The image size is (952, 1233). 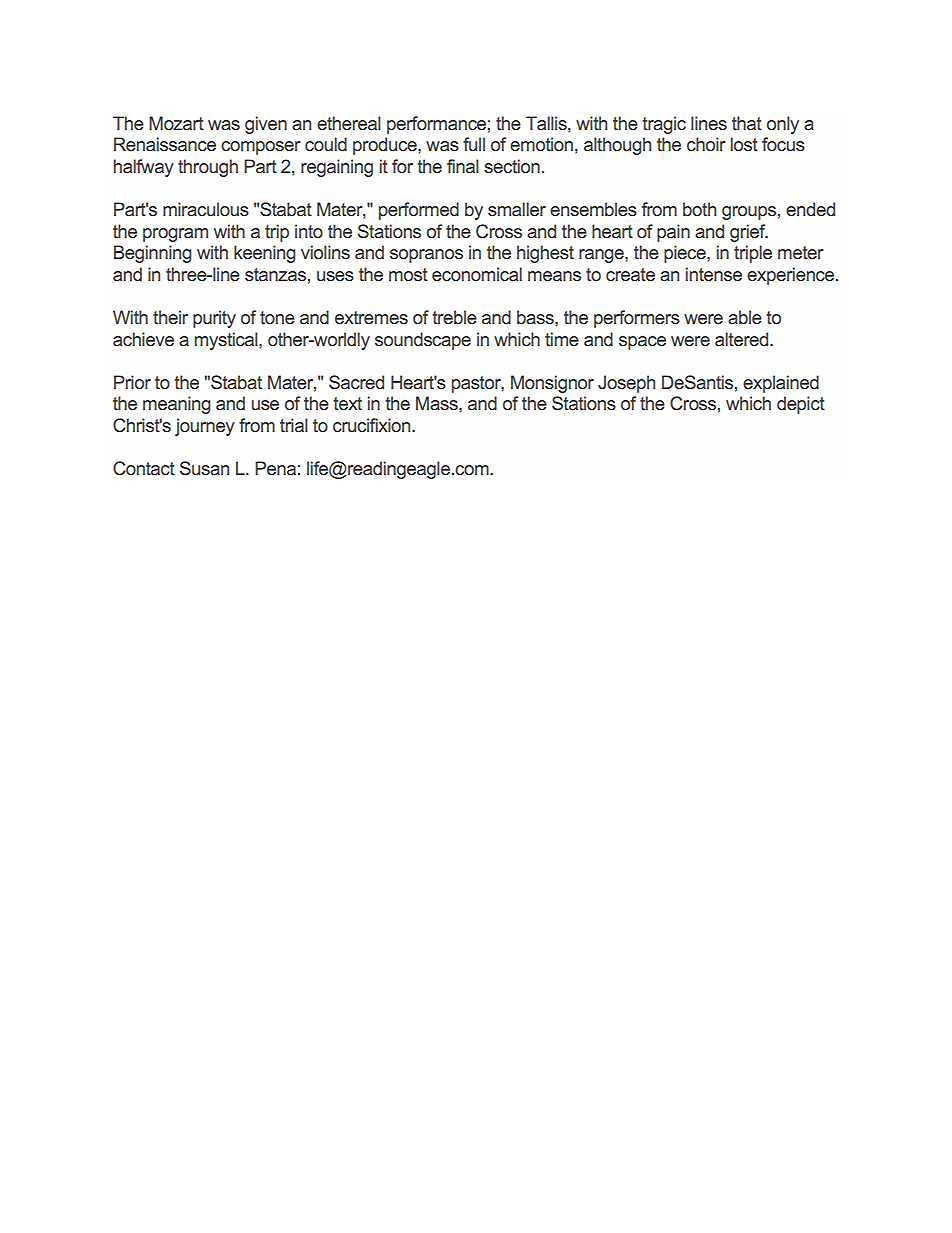 What do you see at coordinates (699, 209) in the document?
I see `both` at bounding box center [699, 209].
